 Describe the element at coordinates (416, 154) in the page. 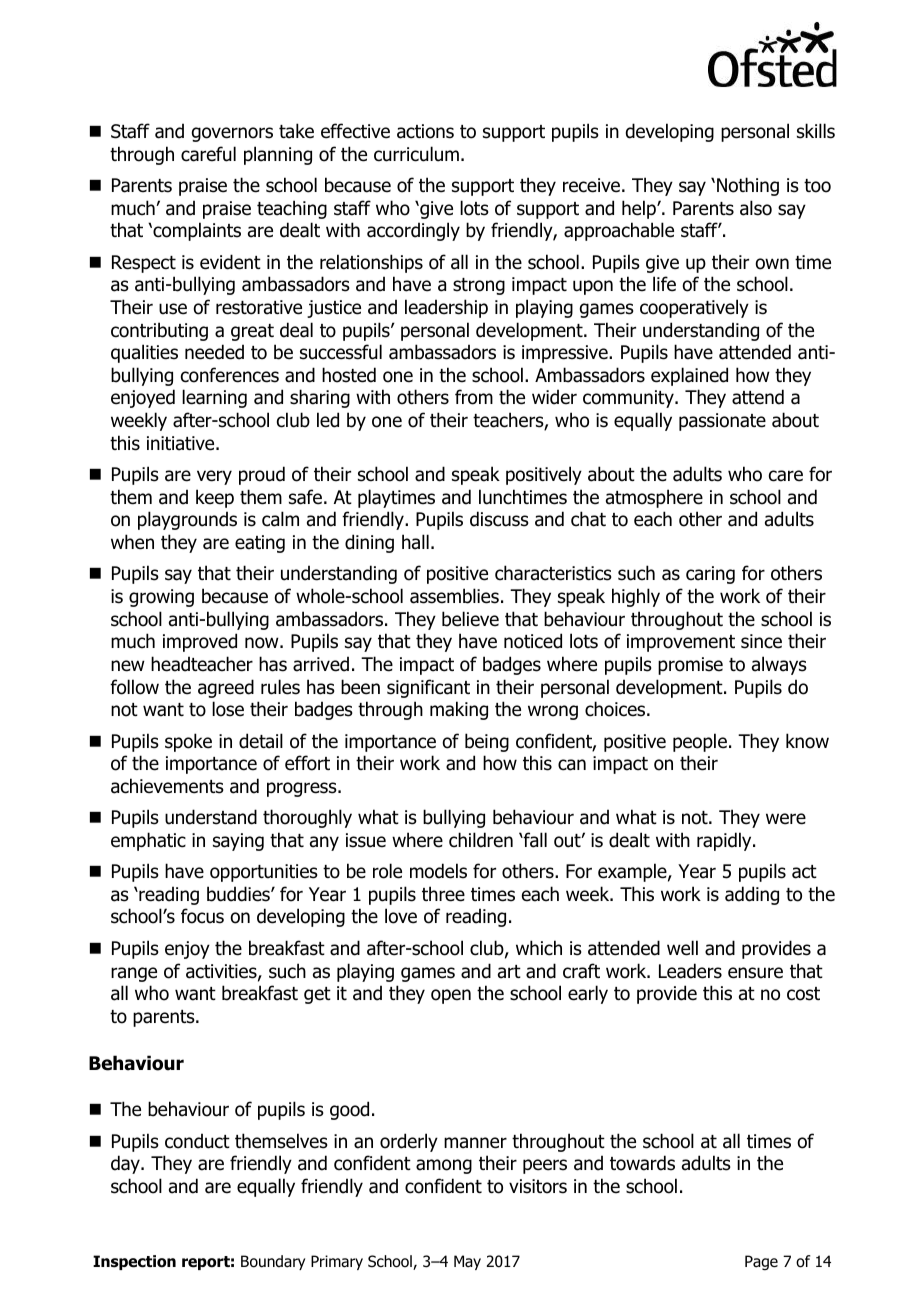

I see `curriculum` at that location.
